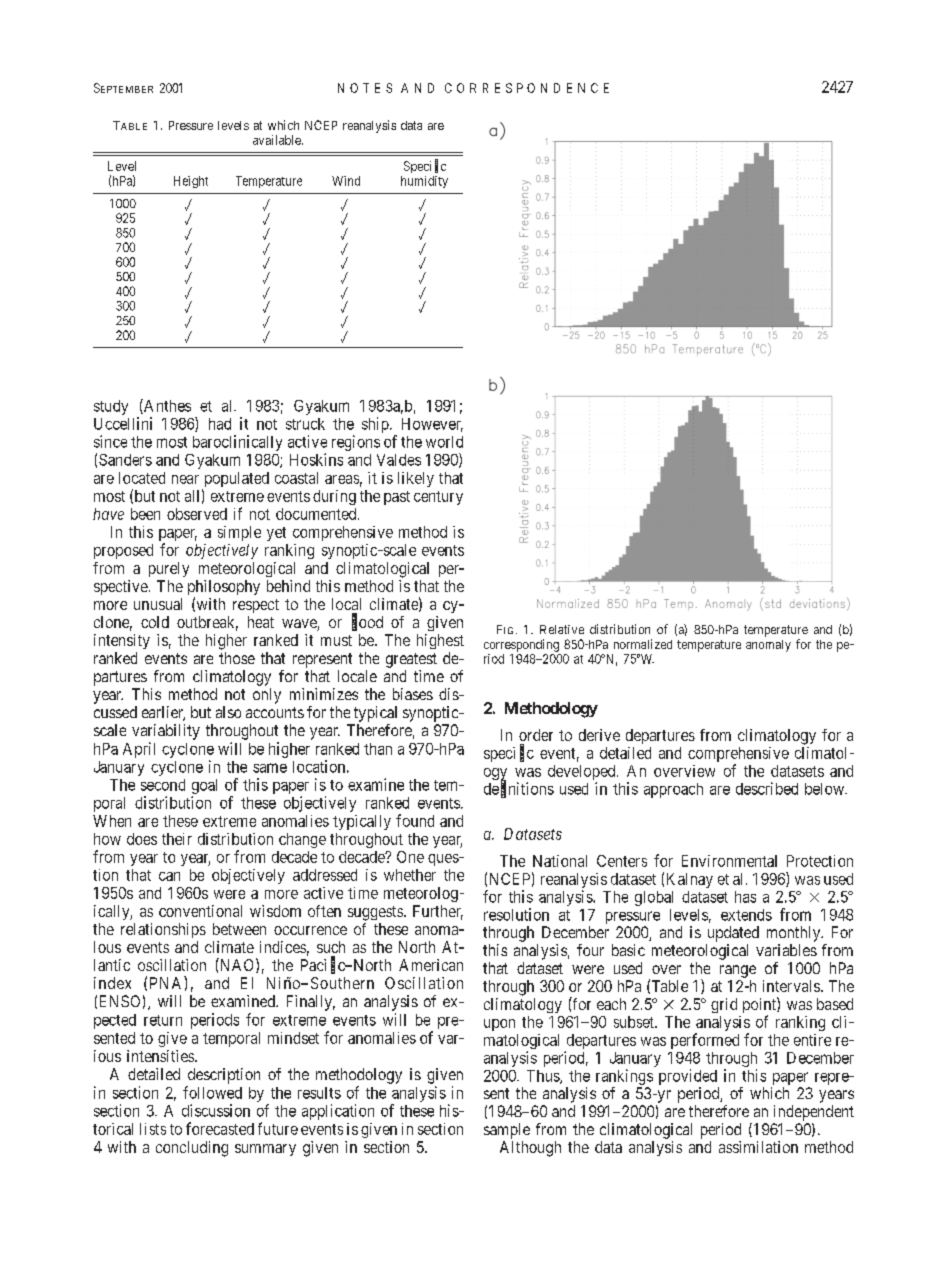 The width and height of the page is (936, 1288). I want to click on goal, so click(204, 788).
